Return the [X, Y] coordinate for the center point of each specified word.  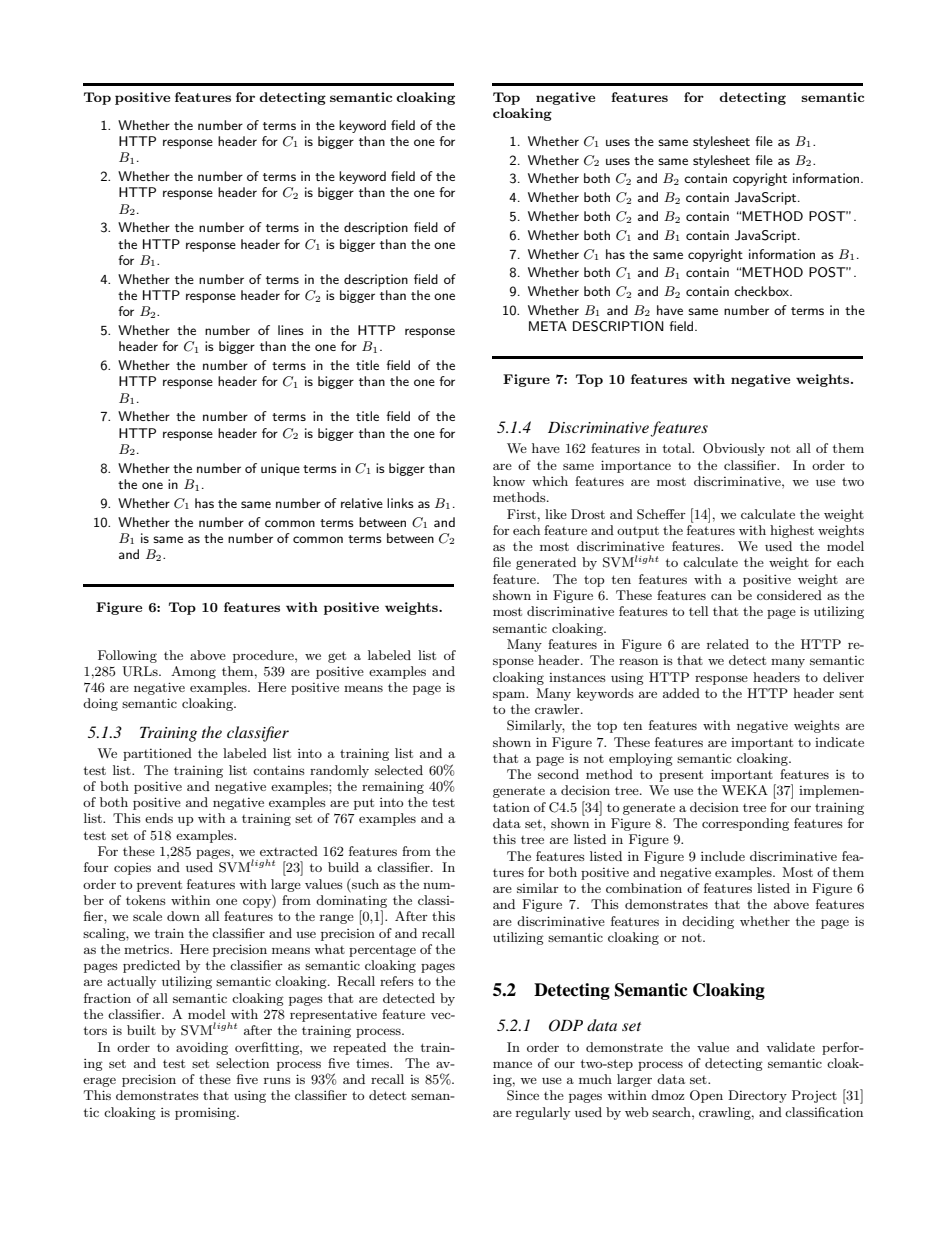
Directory [757, 1096]
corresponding [745, 824]
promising [206, 1113]
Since [523, 1095]
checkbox [763, 291]
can [721, 596]
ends [159, 818]
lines [291, 330]
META [548, 326]
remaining [393, 788]
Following [127, 656]
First [521, 514]
